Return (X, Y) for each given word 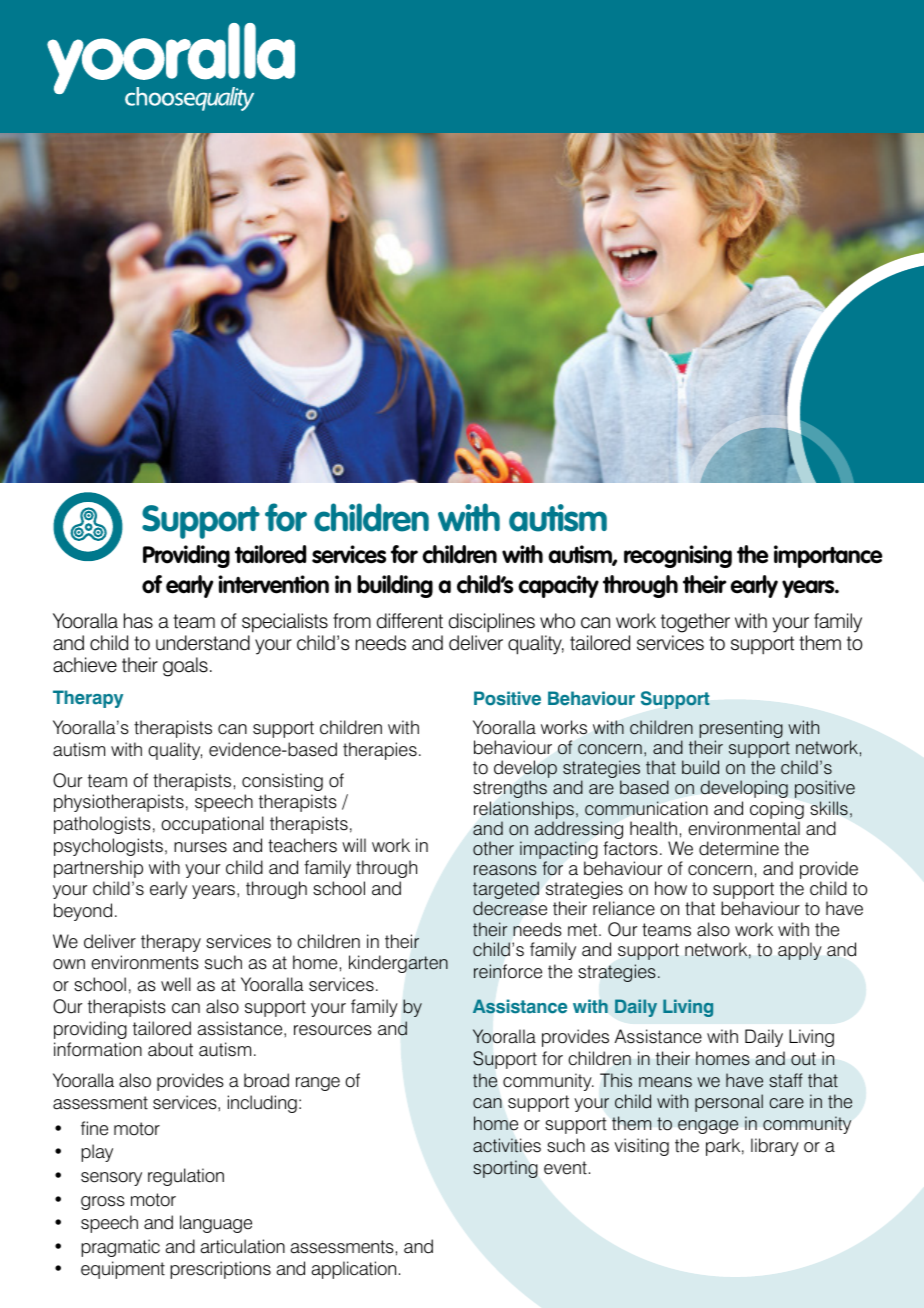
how (671, 888)
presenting (741, 730)
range (318, 1084)
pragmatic (120, 1248)
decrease (510, 908)
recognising (678, 556)
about (170, 1049)
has (138, 621)
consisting (282, 782)
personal (729, 1103)
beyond (83, 912)
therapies (380, 751)
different (410, 621)
